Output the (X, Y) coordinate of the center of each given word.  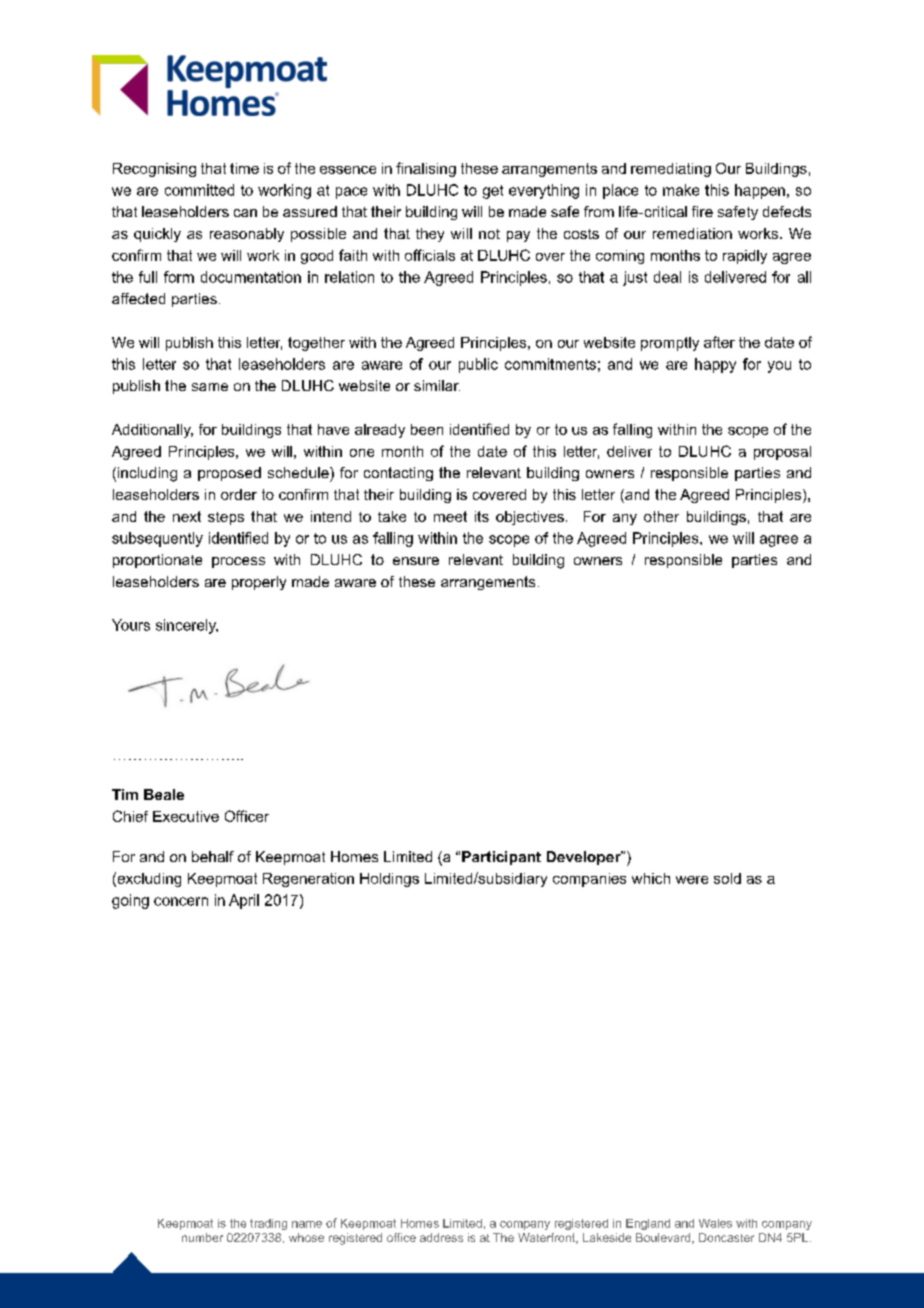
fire (702, 211)
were (692, 880)
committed (199, 190)
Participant (501, 858)
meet (450, 516)
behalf (213, 856)
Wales (715, 1223)
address (441, 1237)
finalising (426, 169)
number (202, 1237)
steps (226, 518)
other (661, 516)
